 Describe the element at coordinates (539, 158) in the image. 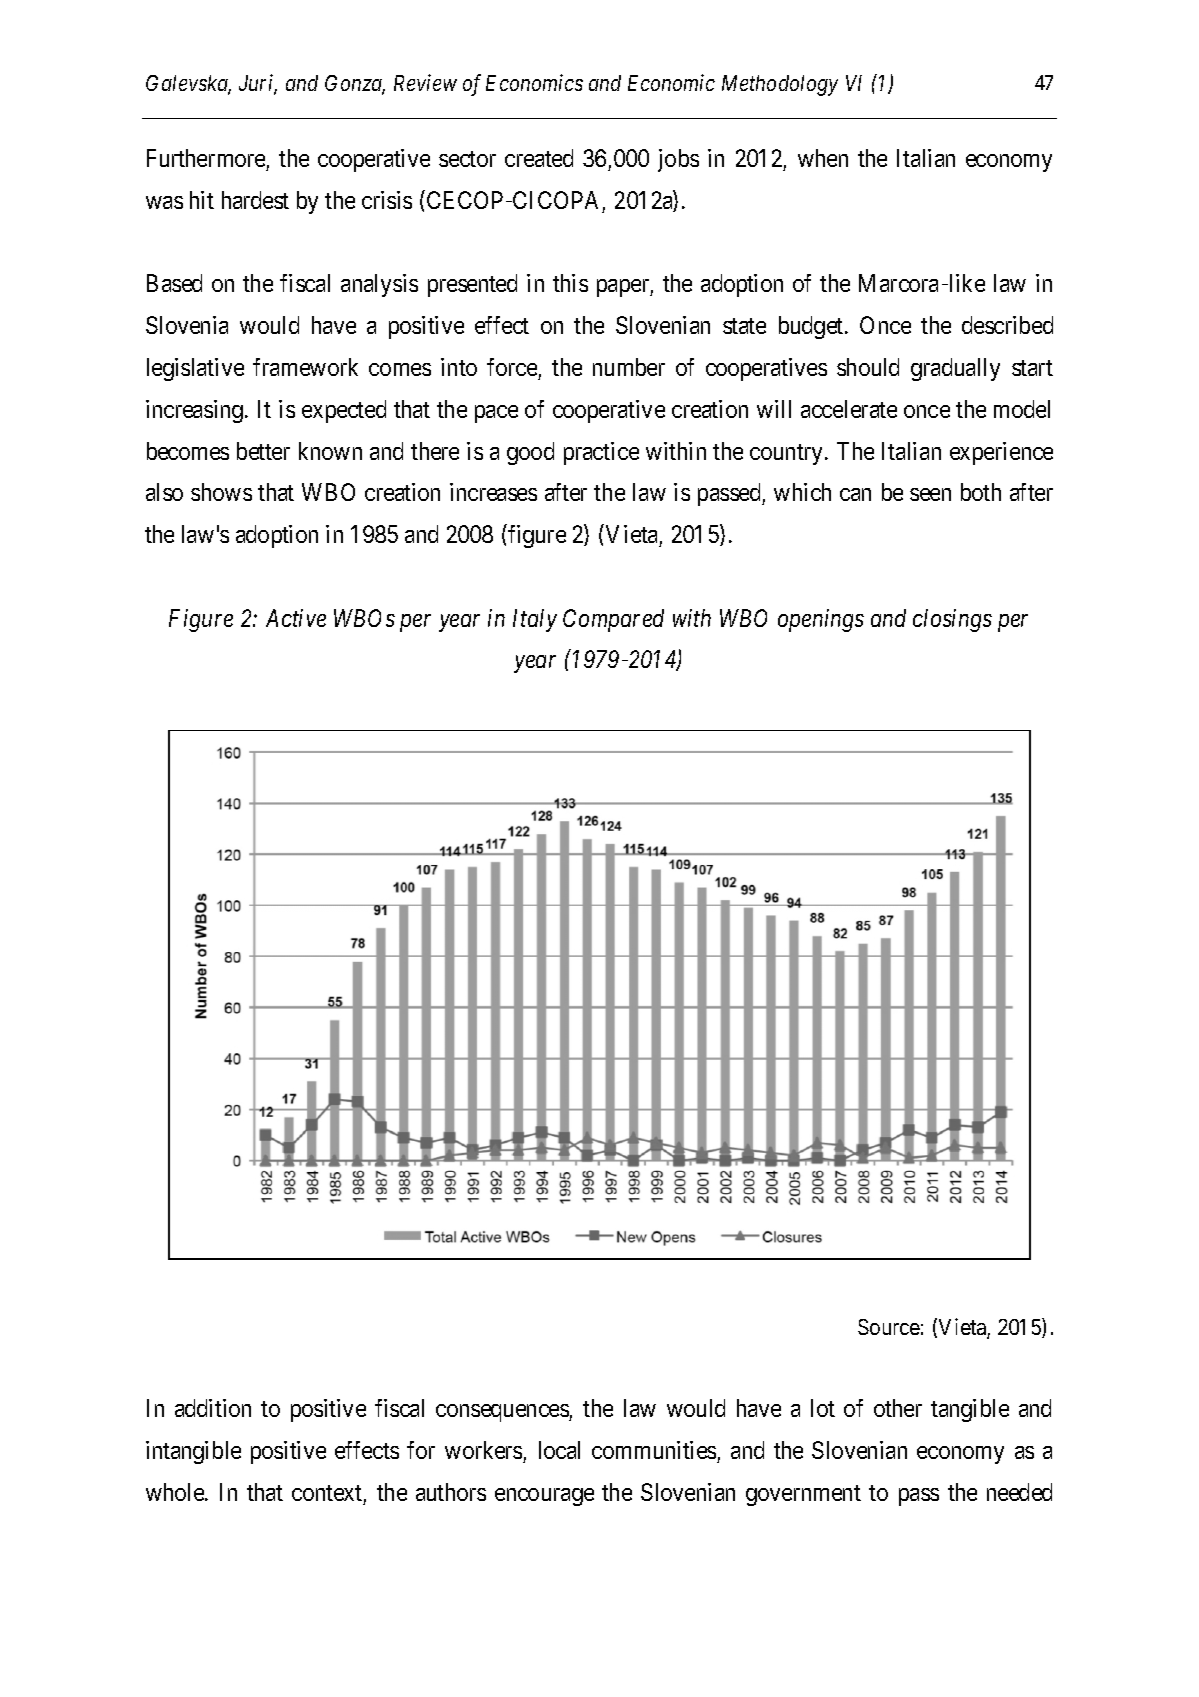

I see `created` at that location.
